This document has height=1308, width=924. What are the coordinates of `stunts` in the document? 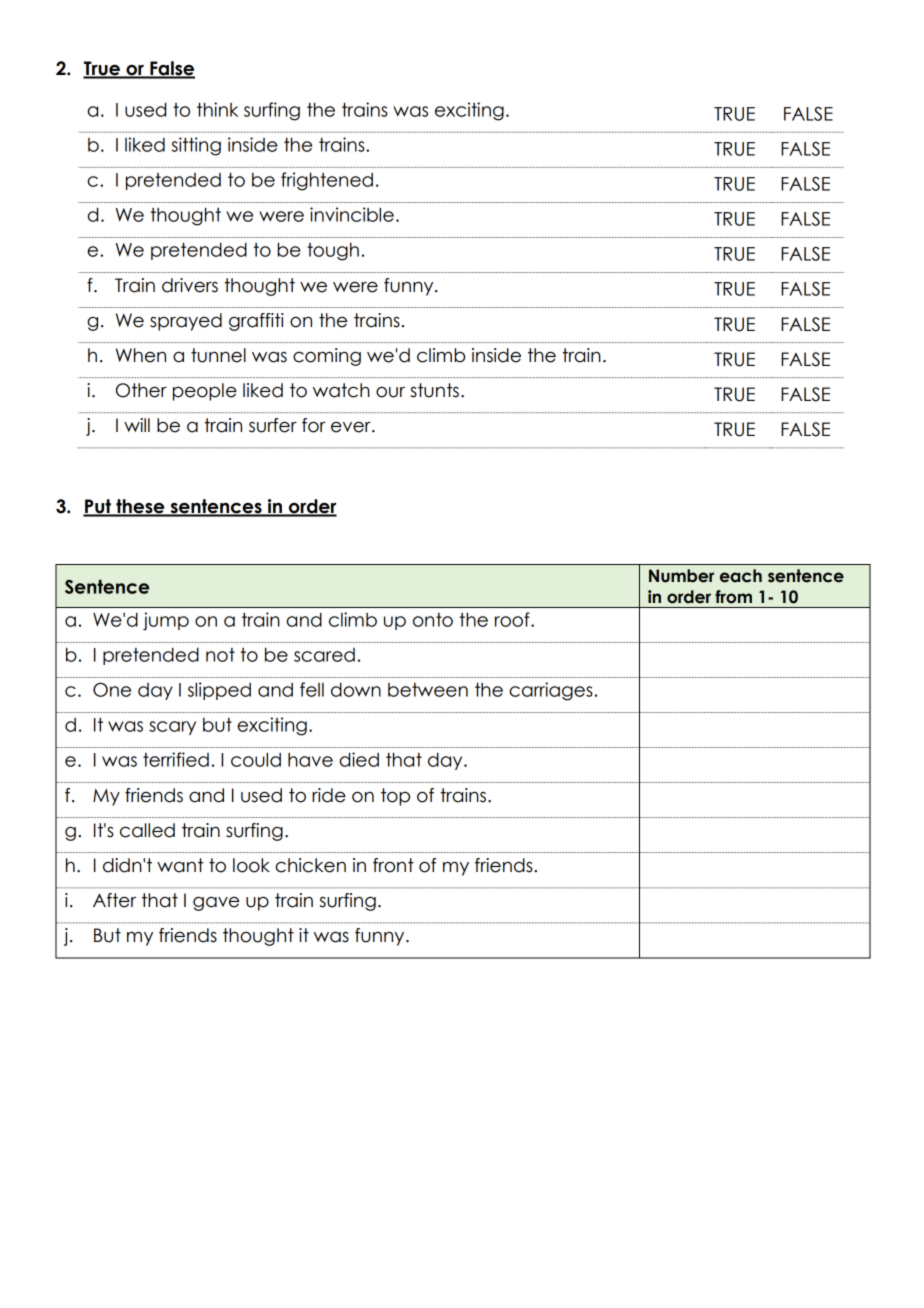 It's located at (434, 390).
